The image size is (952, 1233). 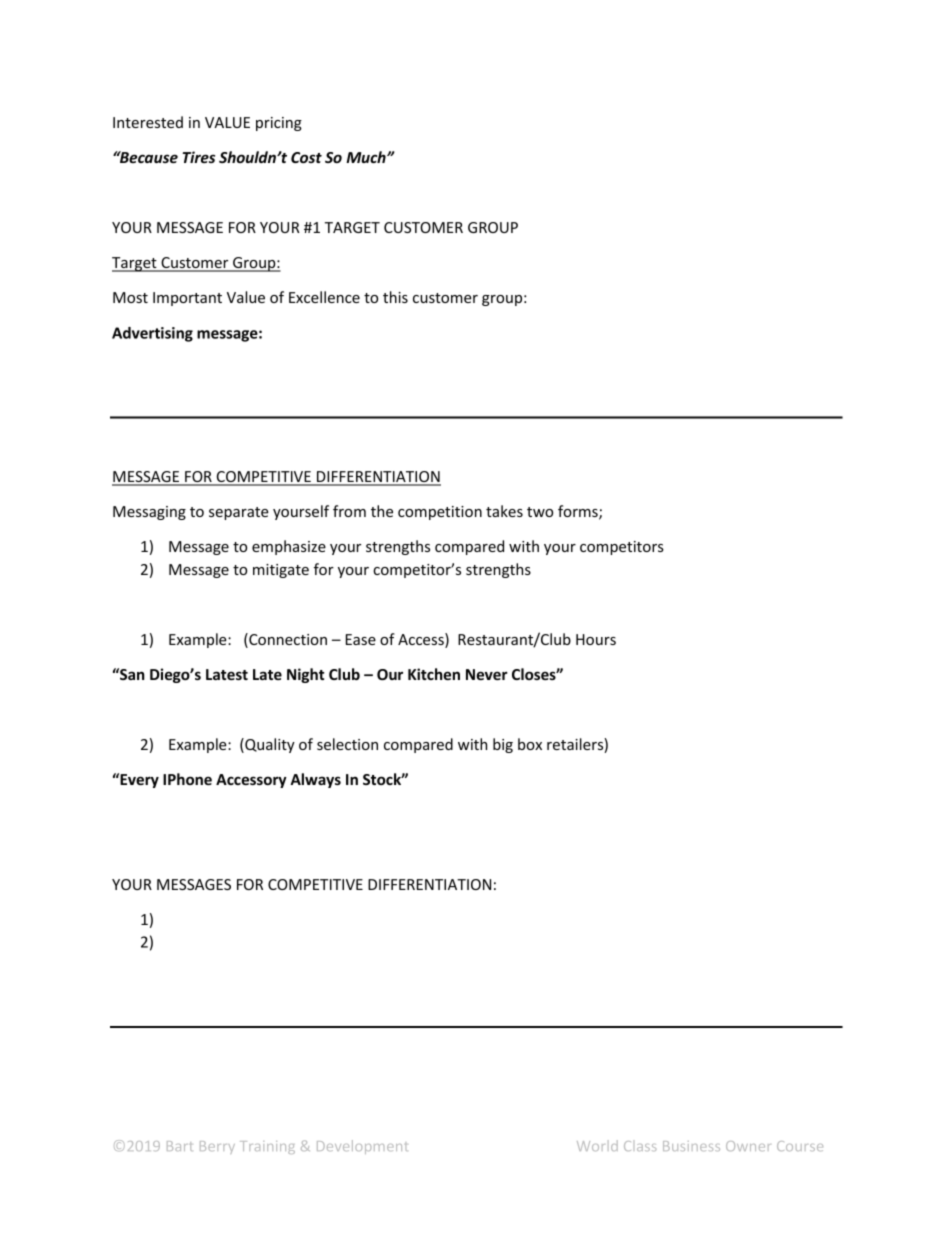 What do you see at coordinates (540, 512) in the document?
I see `two` at bounding box center [540, 512].
